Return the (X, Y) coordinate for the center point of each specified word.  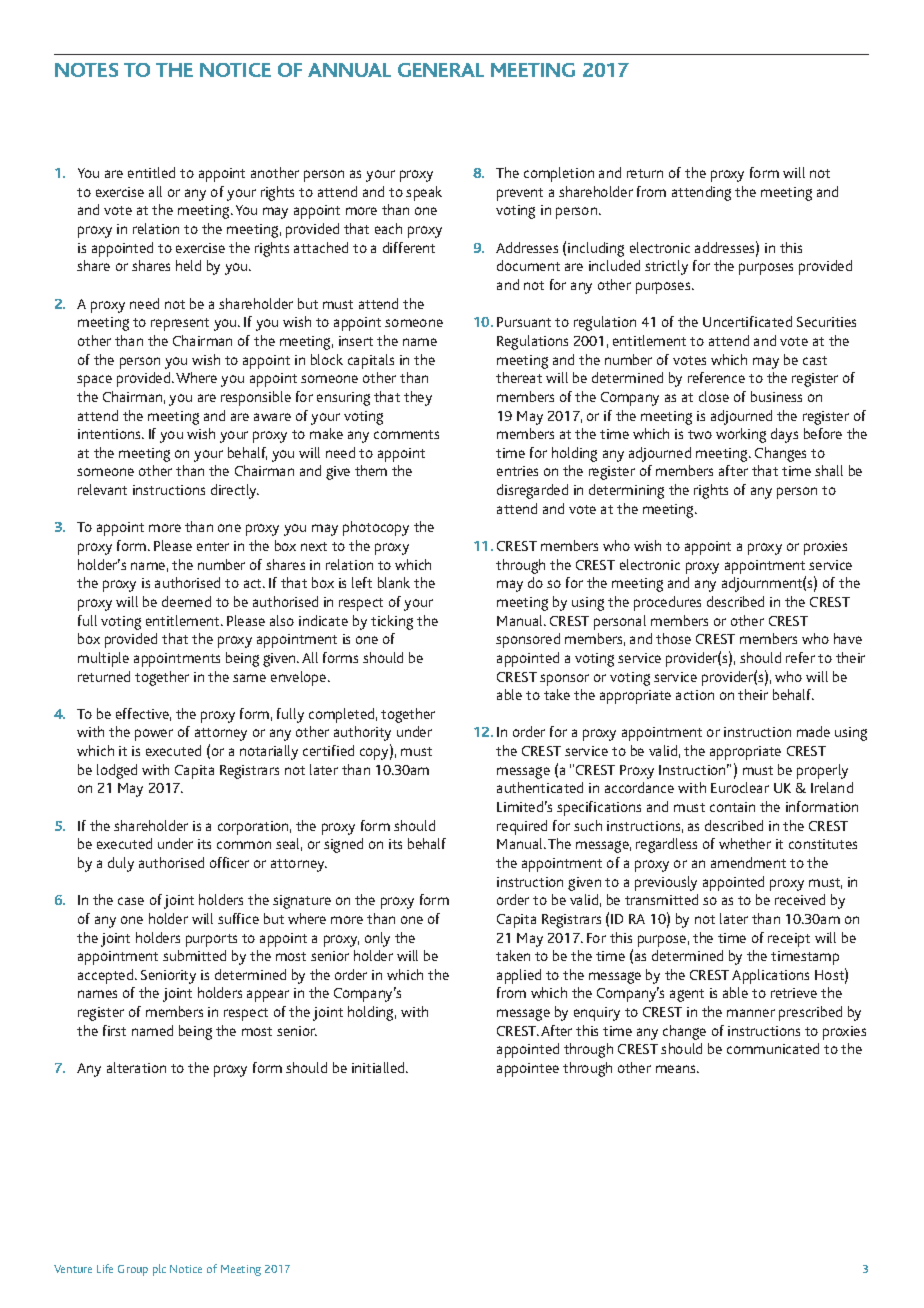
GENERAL (441, 70)
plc (159, 1270)
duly (121, 864)
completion (559, 174)
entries (517, 471)
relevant (102, 489)
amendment (748, 862)
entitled (151, 172)
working (741, 435)
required (522, 827)
